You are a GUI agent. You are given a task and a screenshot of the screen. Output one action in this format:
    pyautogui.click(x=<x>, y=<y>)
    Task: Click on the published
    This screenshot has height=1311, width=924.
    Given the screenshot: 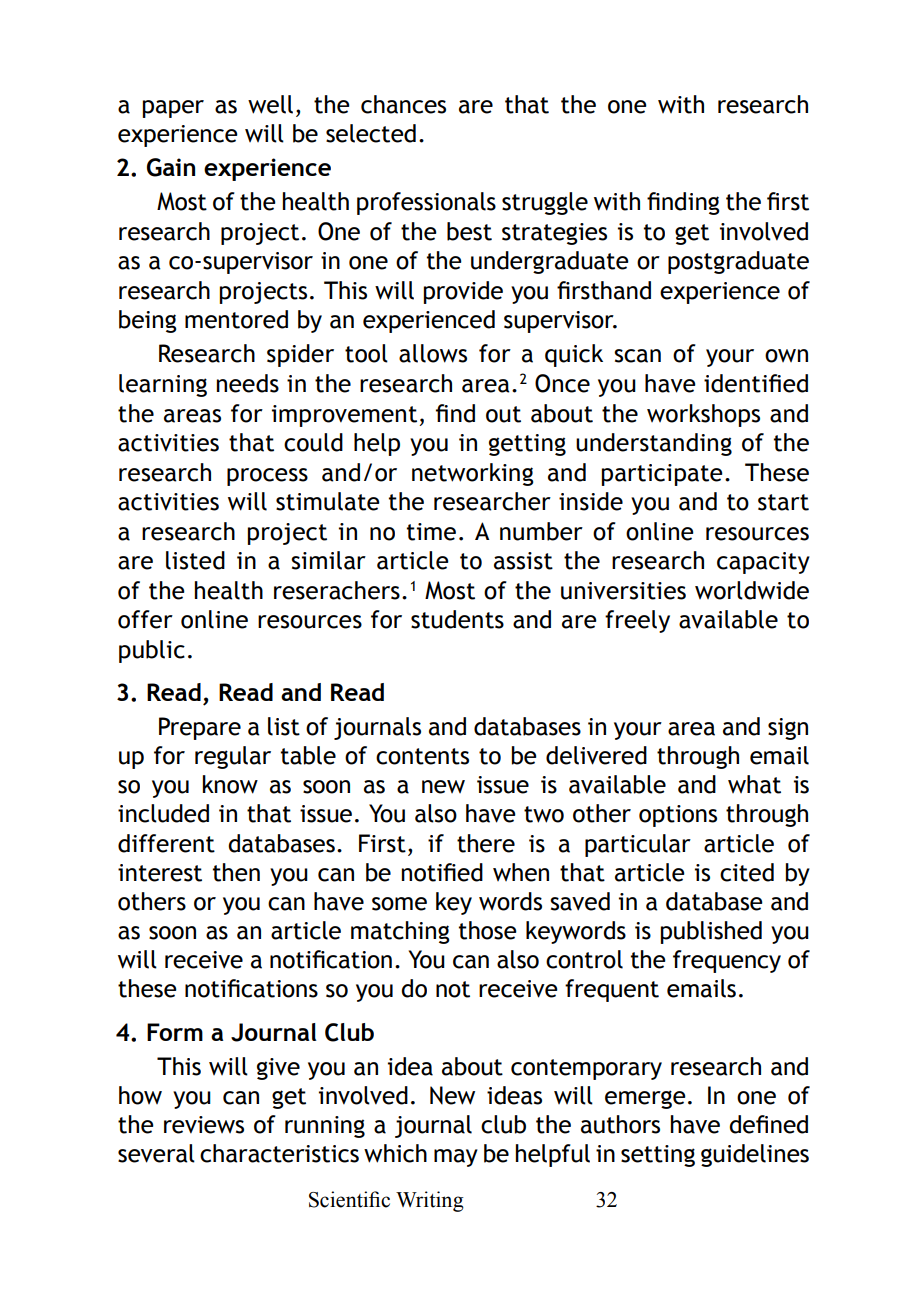 What is the action you would take?
    pyautogui.click(x=711, y=932)
